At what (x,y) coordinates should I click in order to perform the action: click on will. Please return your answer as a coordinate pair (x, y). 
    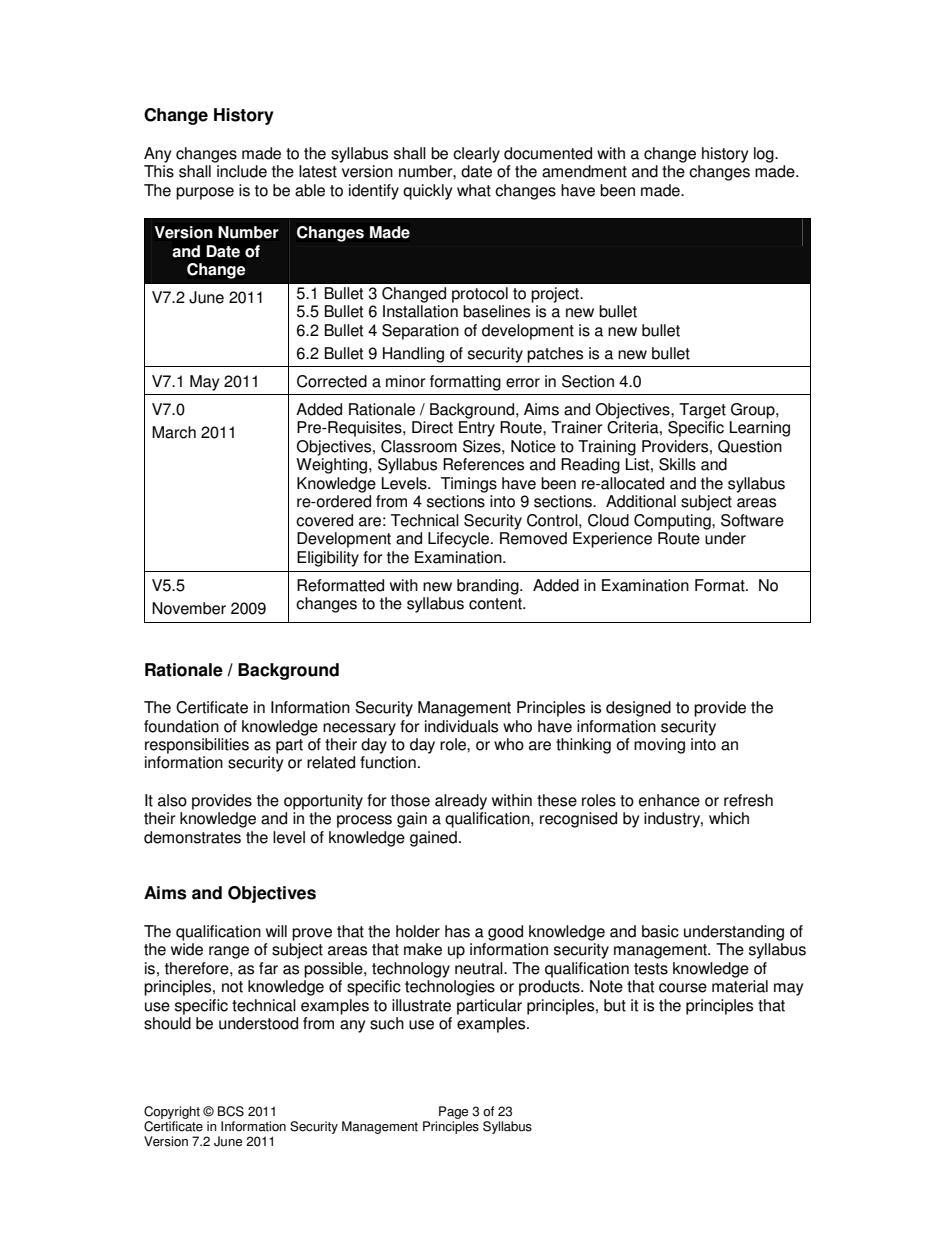
    Looking at the image, I should click on (276, 931).
